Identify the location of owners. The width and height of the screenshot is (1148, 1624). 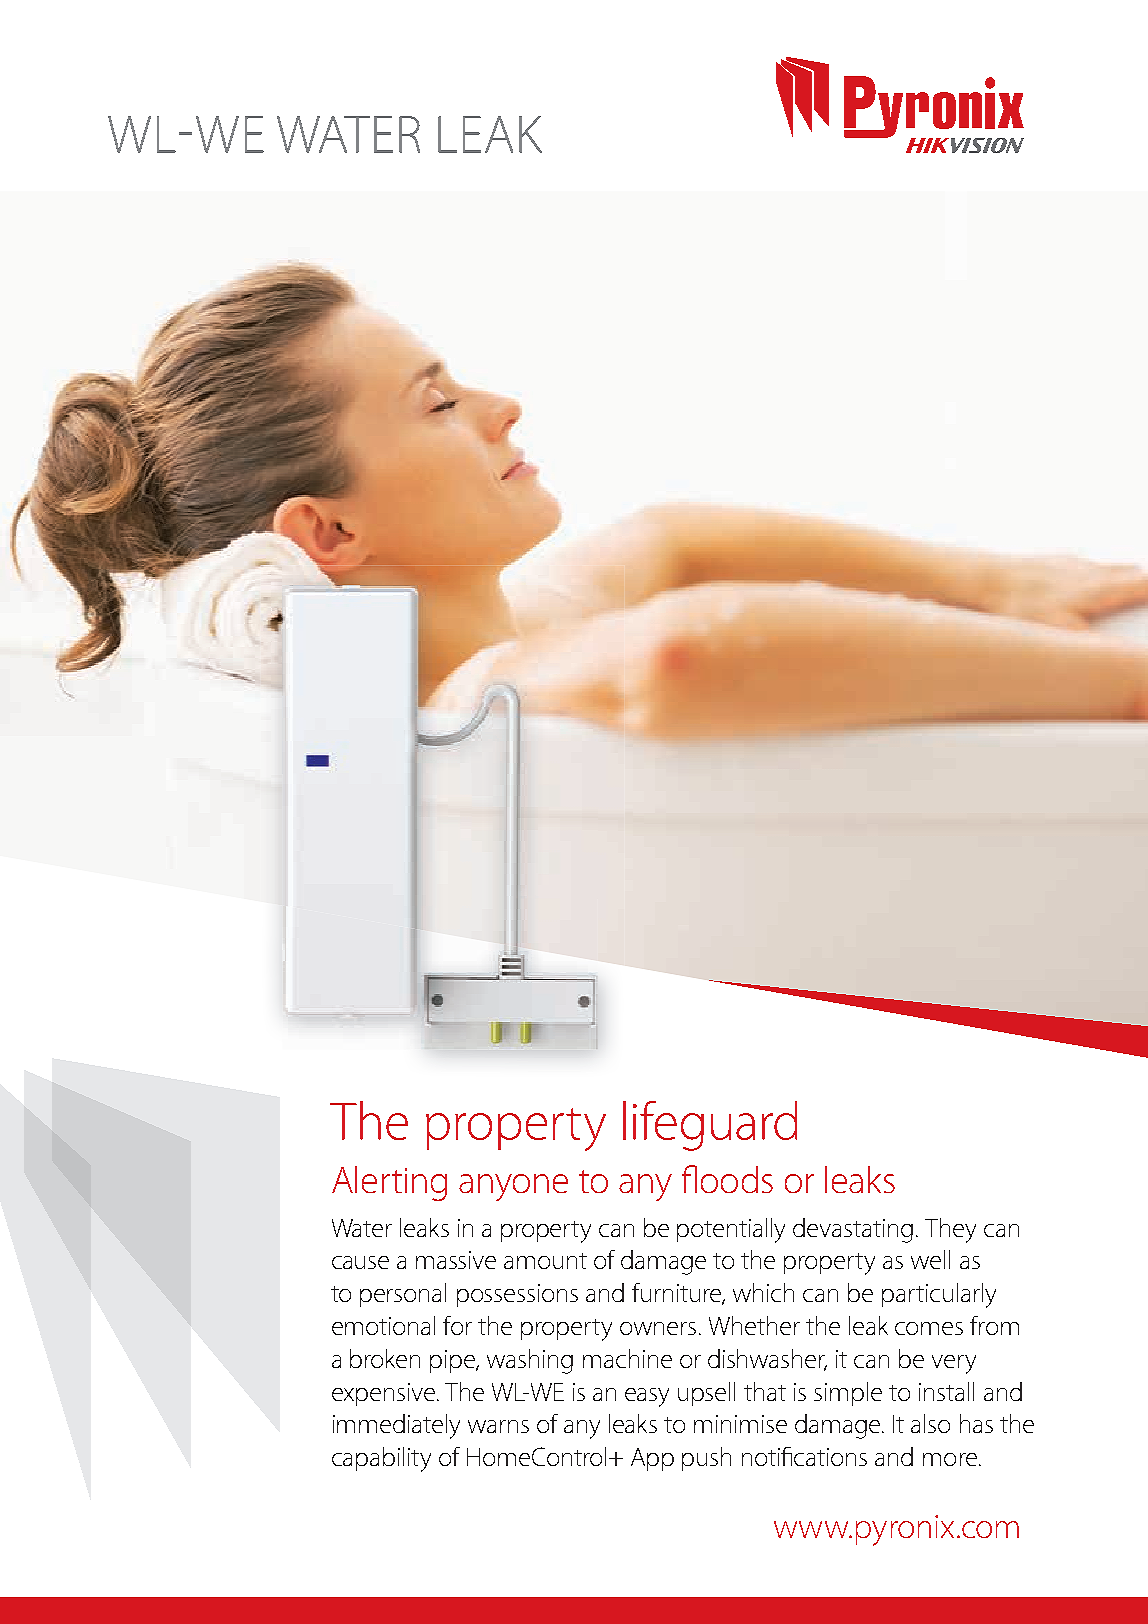
(658, 1328).
